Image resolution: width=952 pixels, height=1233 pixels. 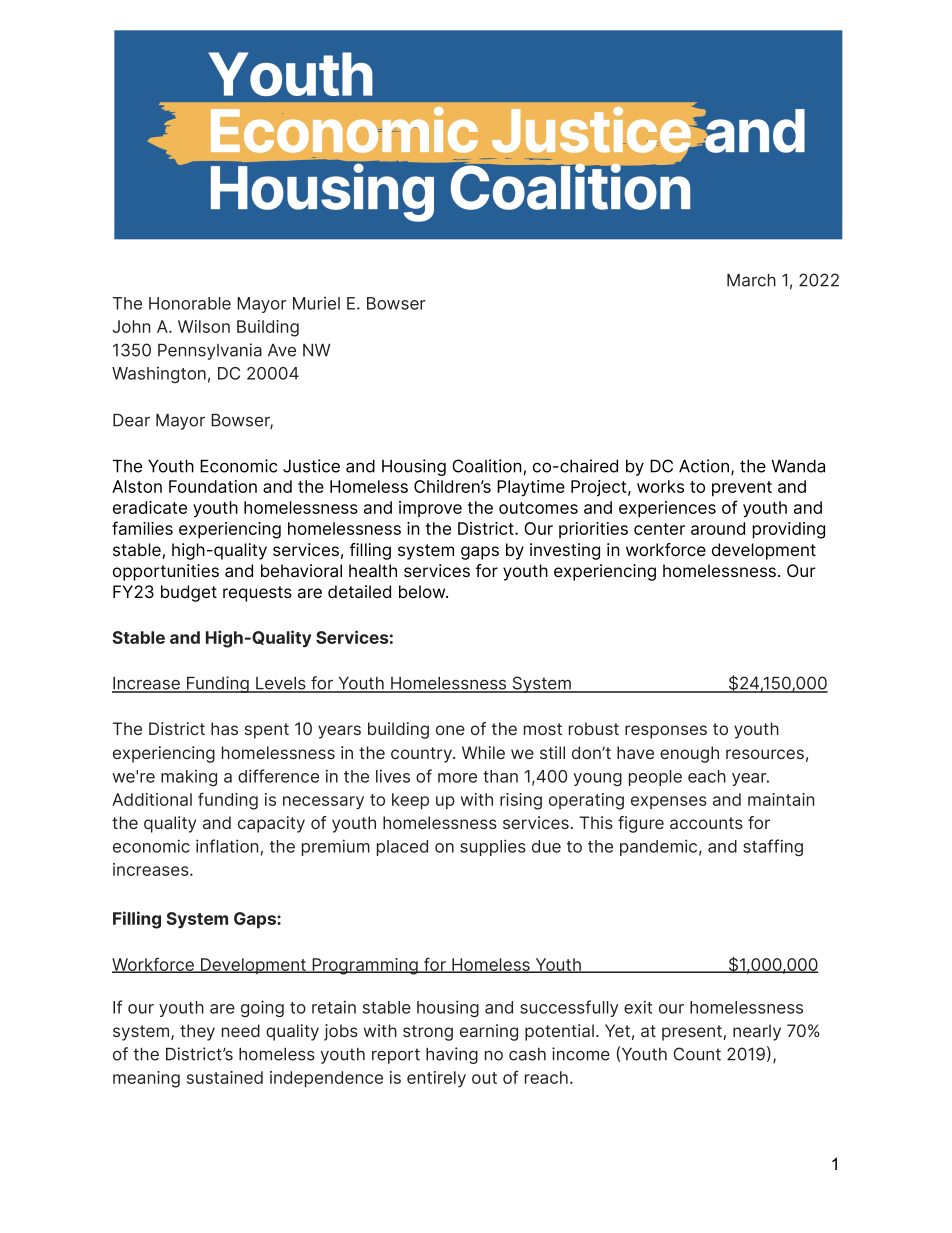 I want to click on Honorable, so click(x=190, y=303).
